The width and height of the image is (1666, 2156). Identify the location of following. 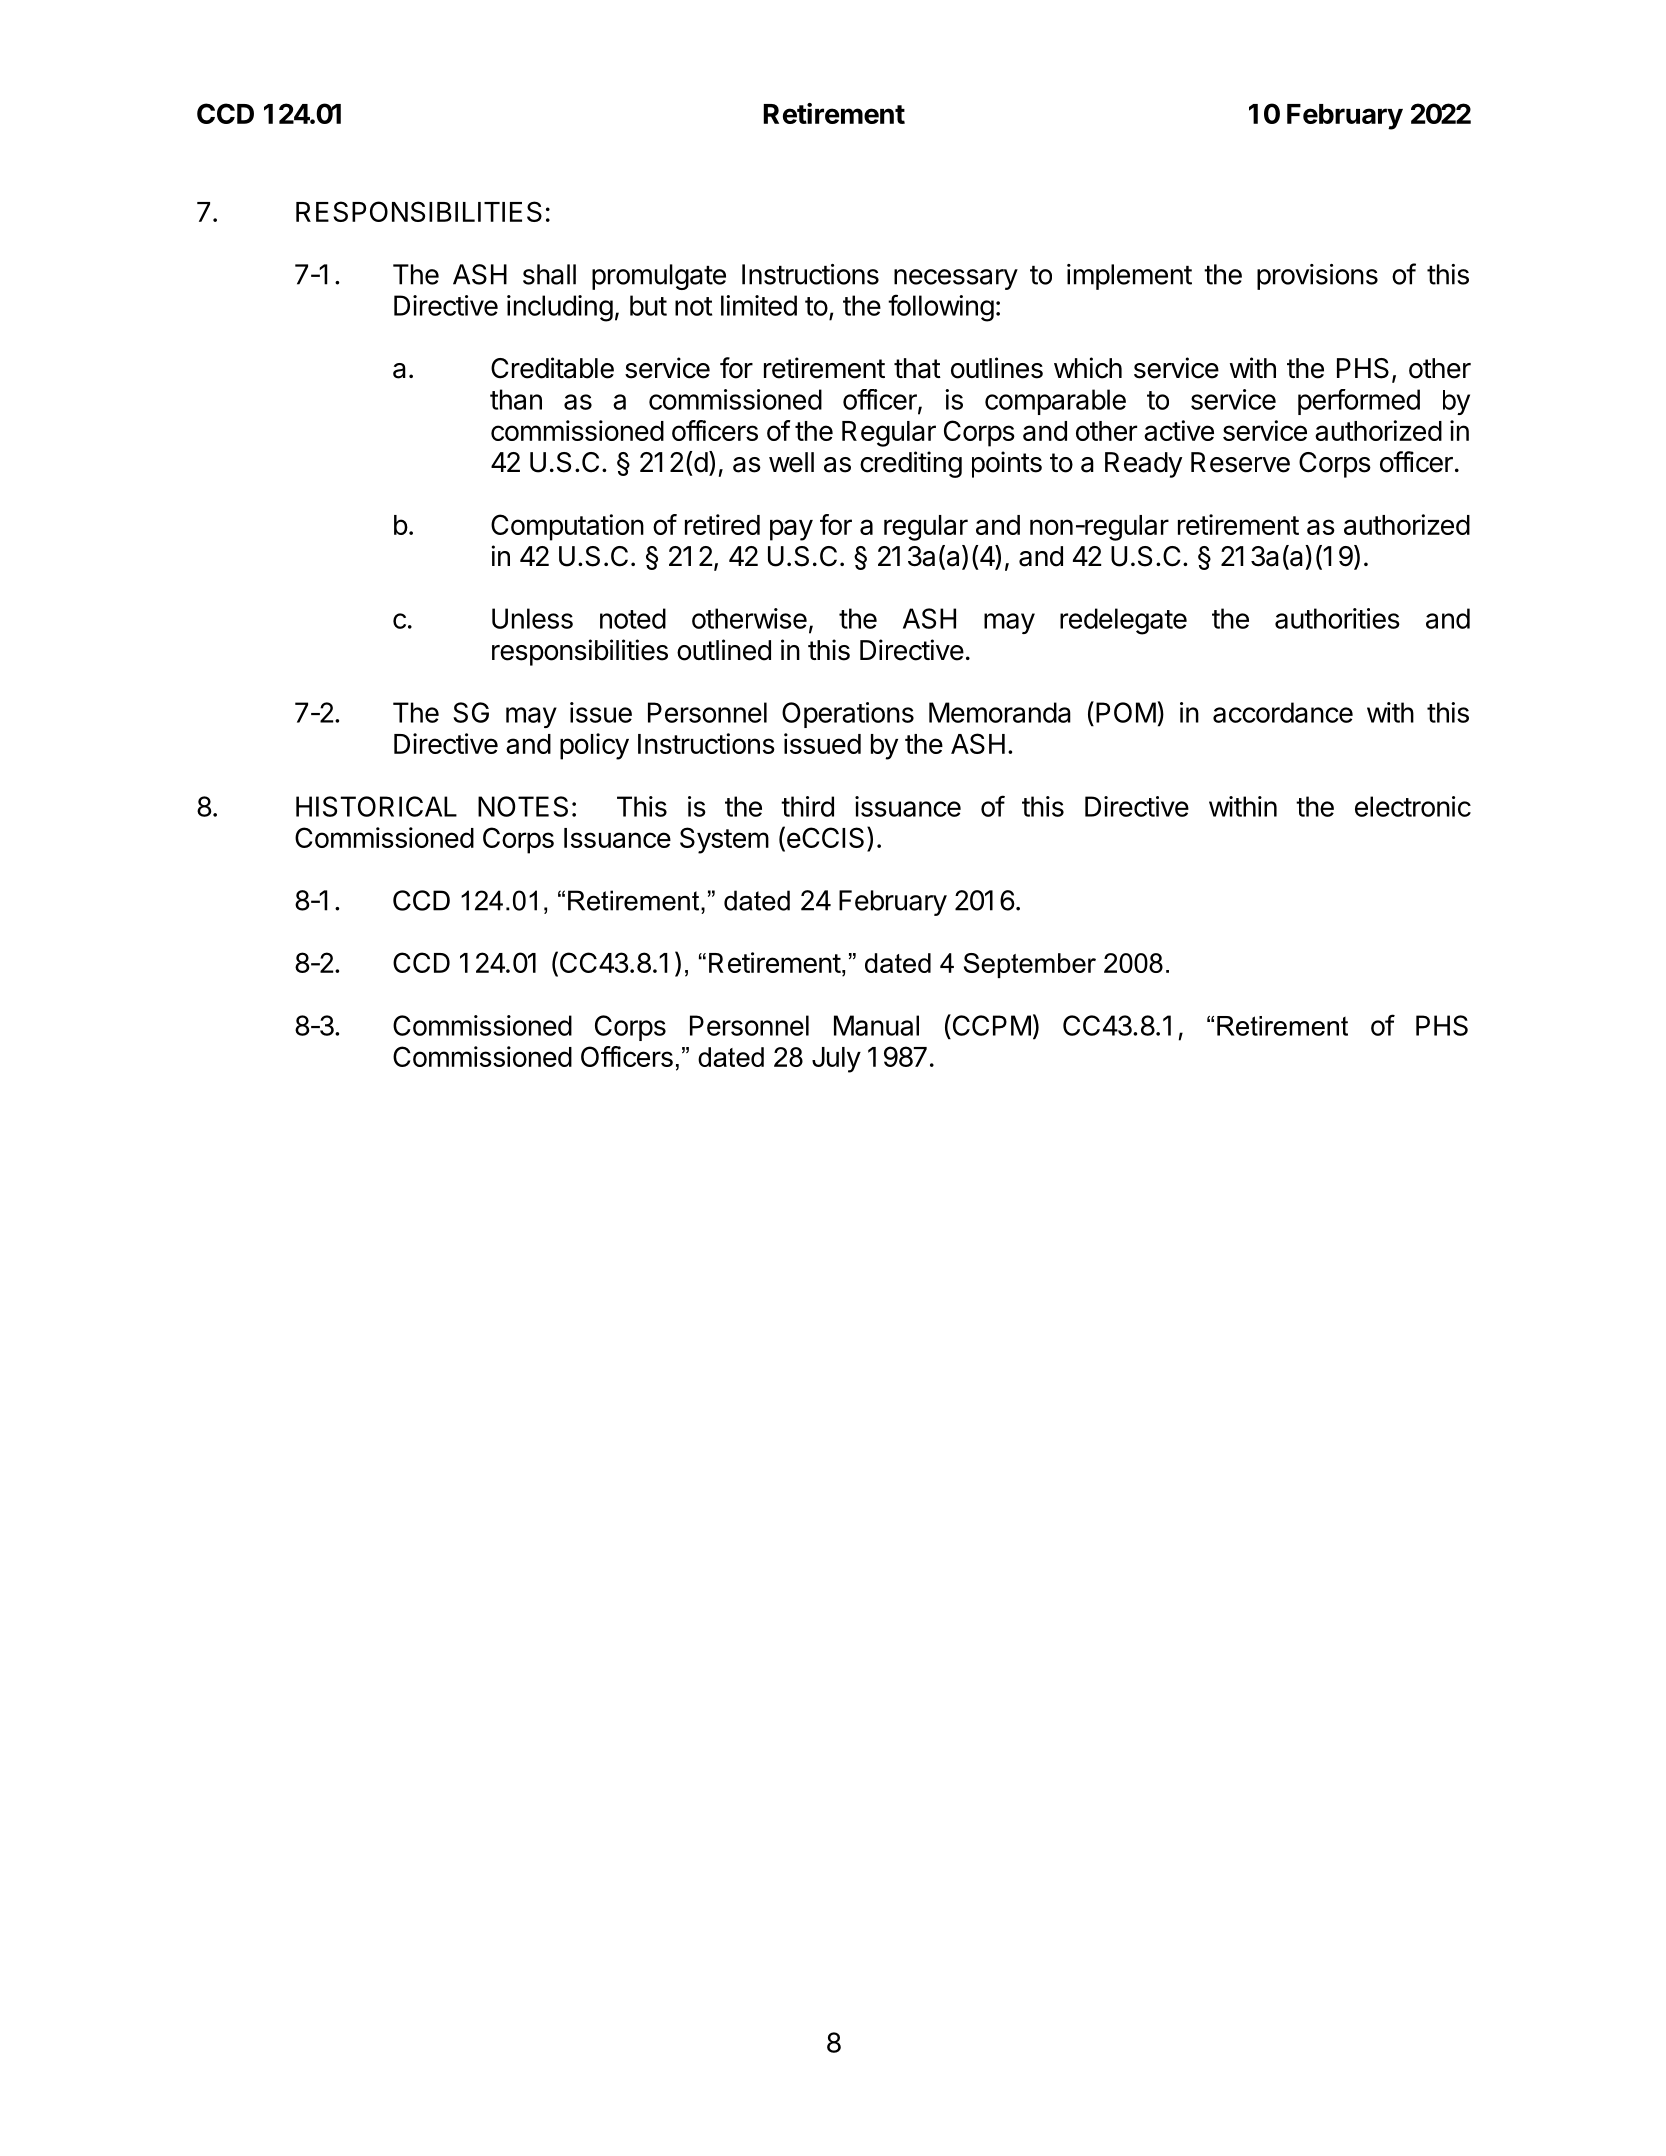
(941, 308).
